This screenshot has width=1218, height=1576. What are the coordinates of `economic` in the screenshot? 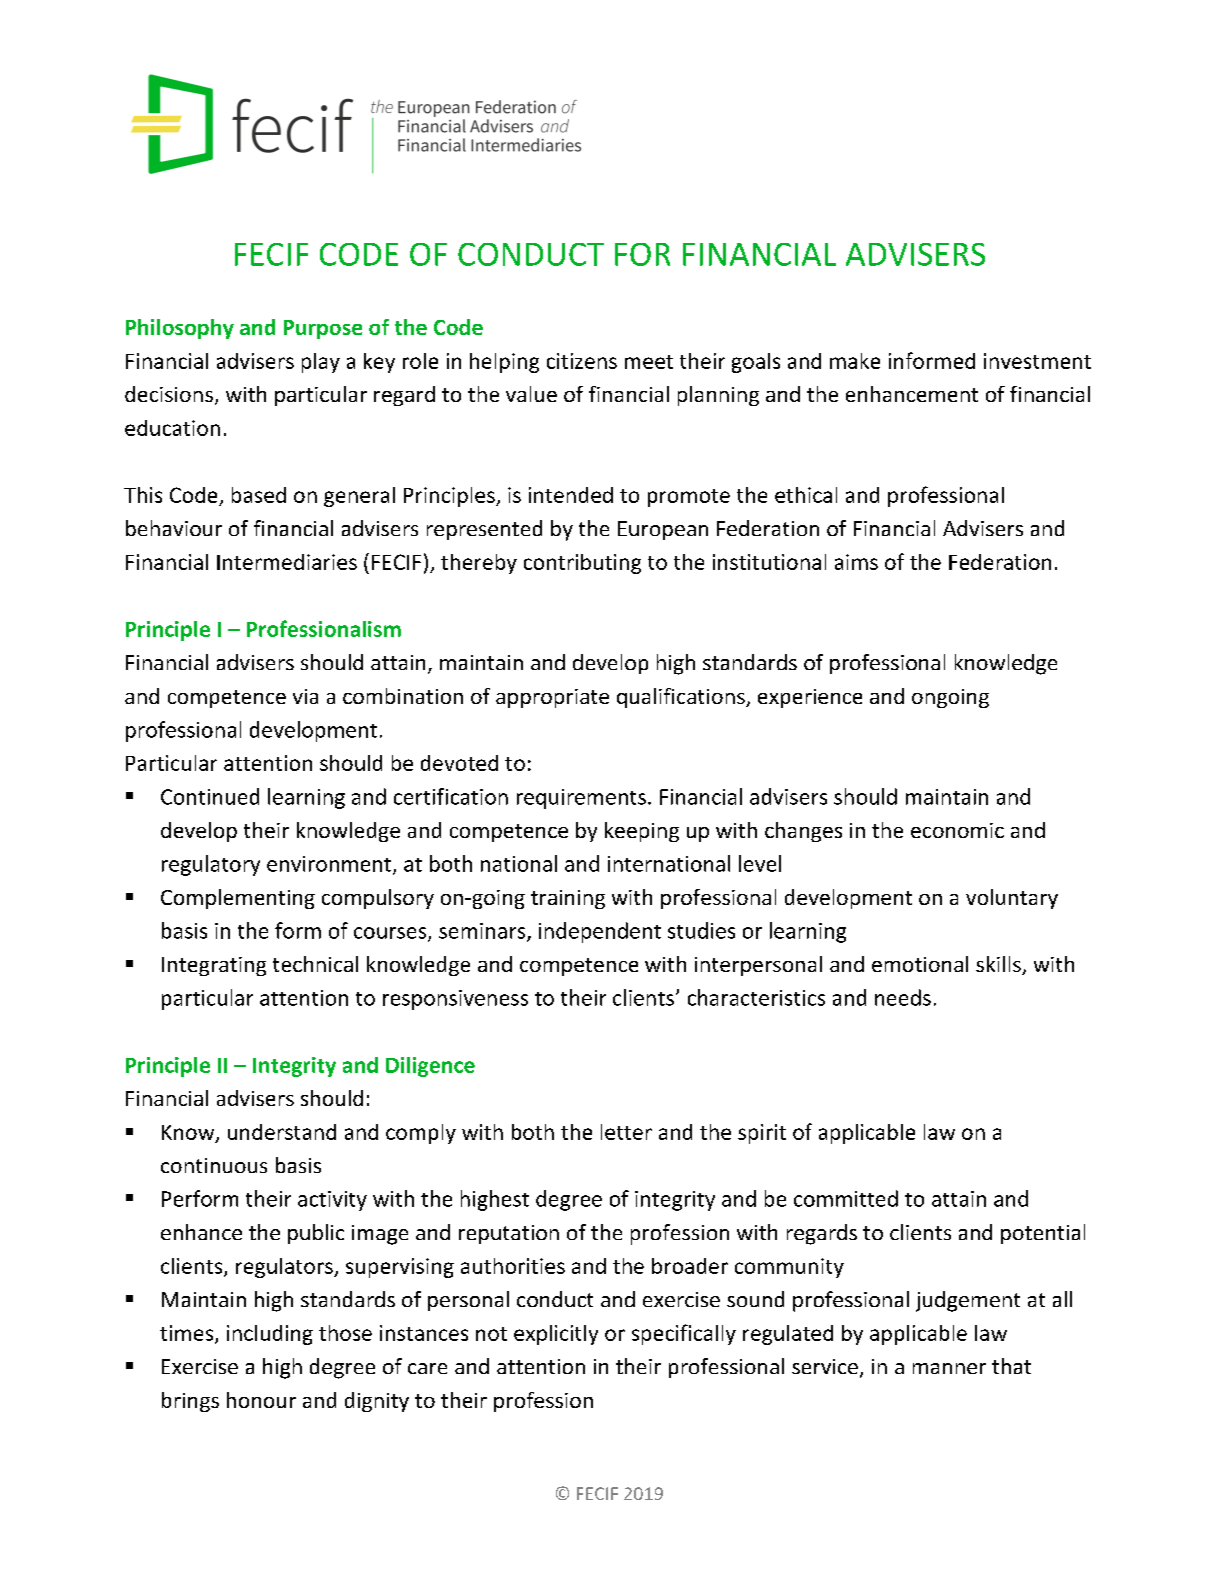 It's located at (957, 830).
